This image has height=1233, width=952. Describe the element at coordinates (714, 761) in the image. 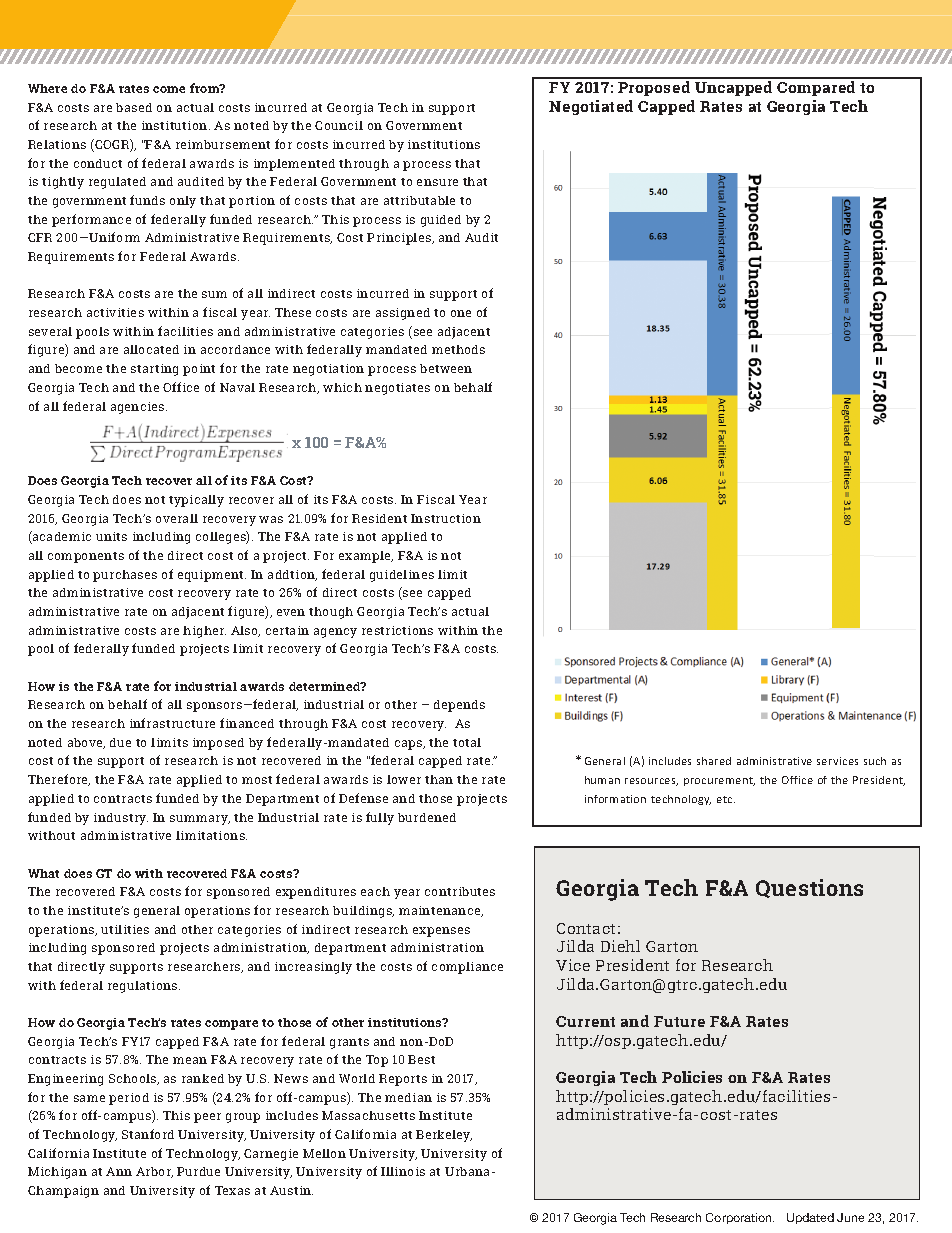

I see `shared` at that location.
